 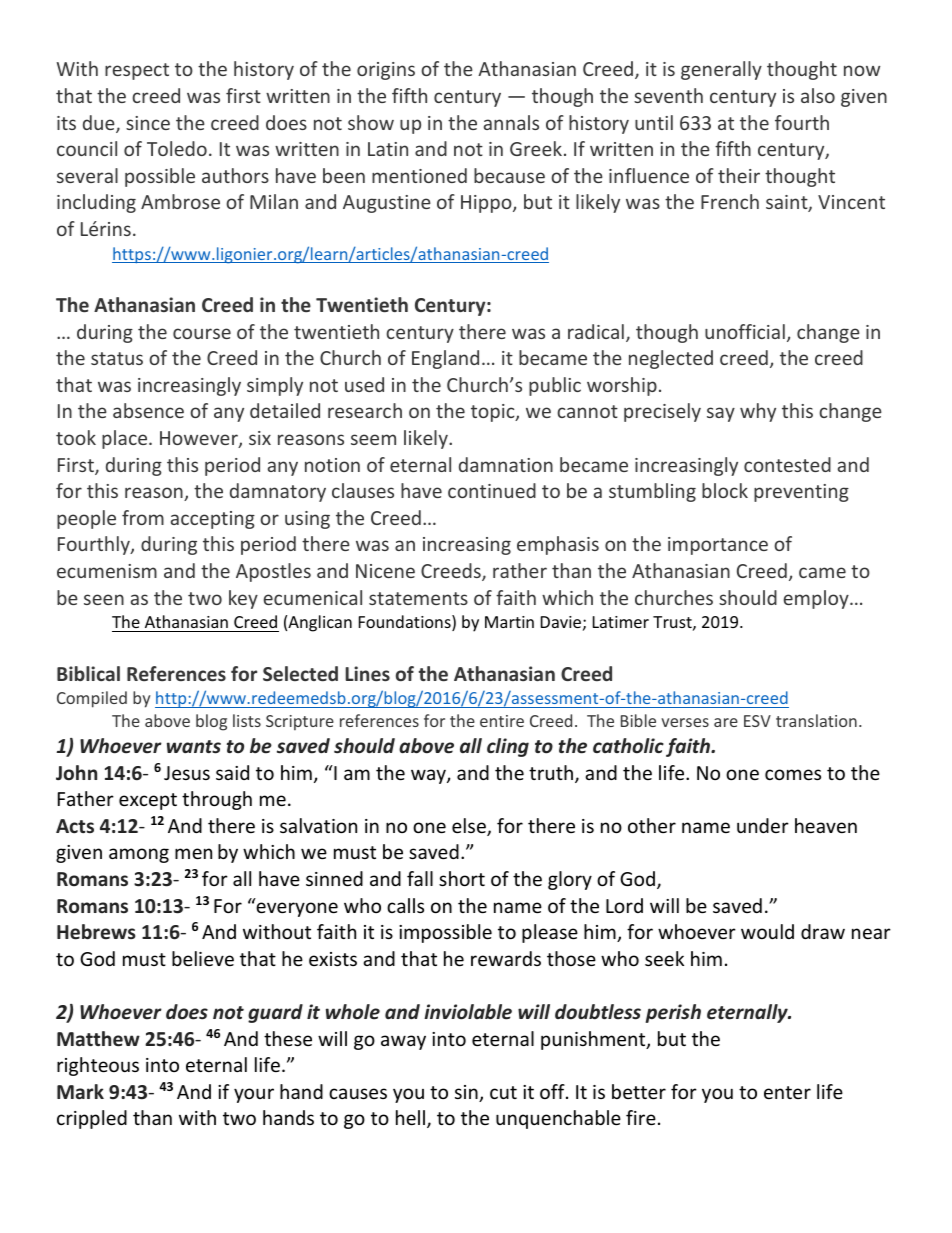 What do you see at coordinates (503, 1092) in the screenshot?
I see `cut` at bounding box center [503, 1092].
